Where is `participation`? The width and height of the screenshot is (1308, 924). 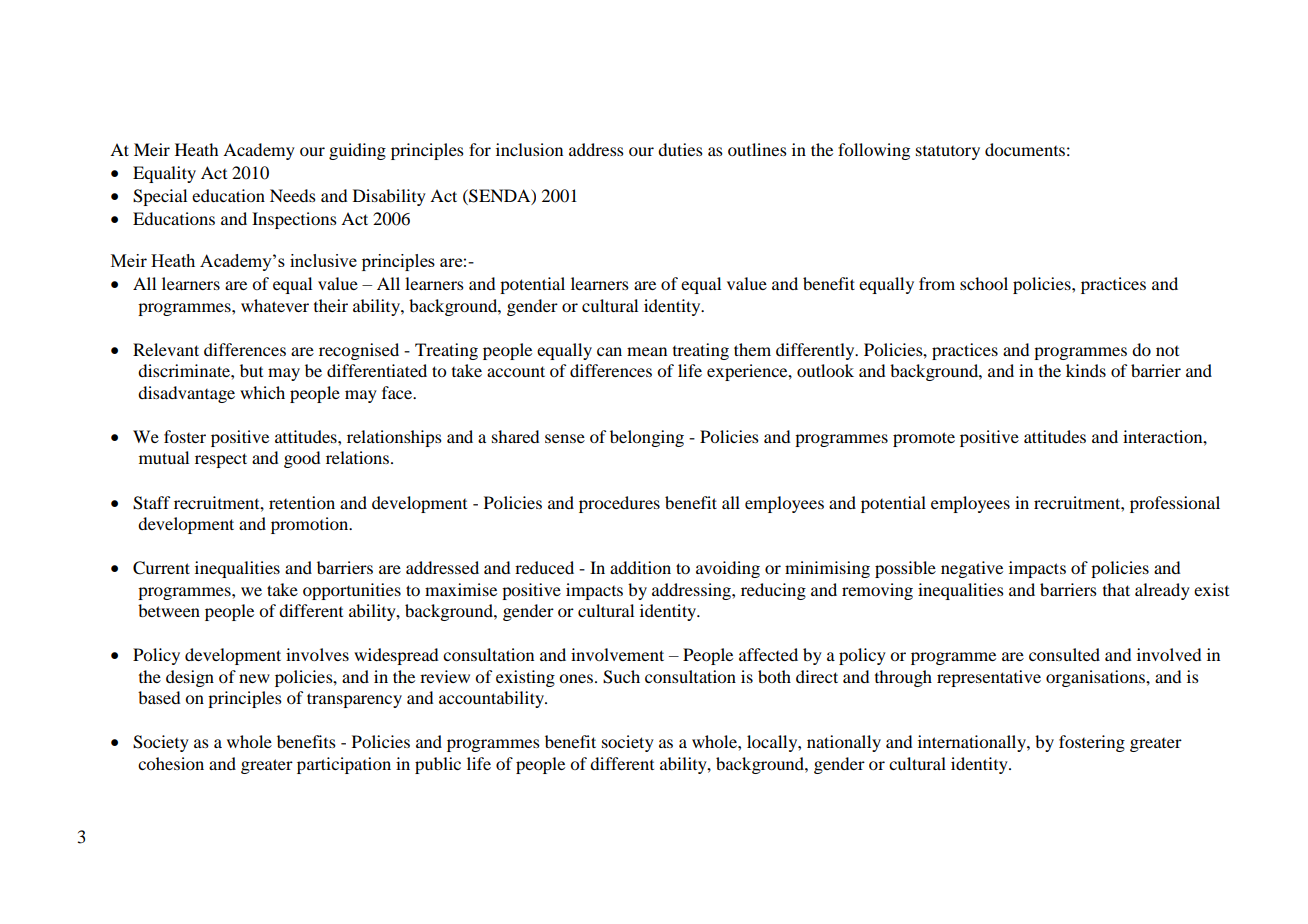 participation is located at coordinates (344, 765).
